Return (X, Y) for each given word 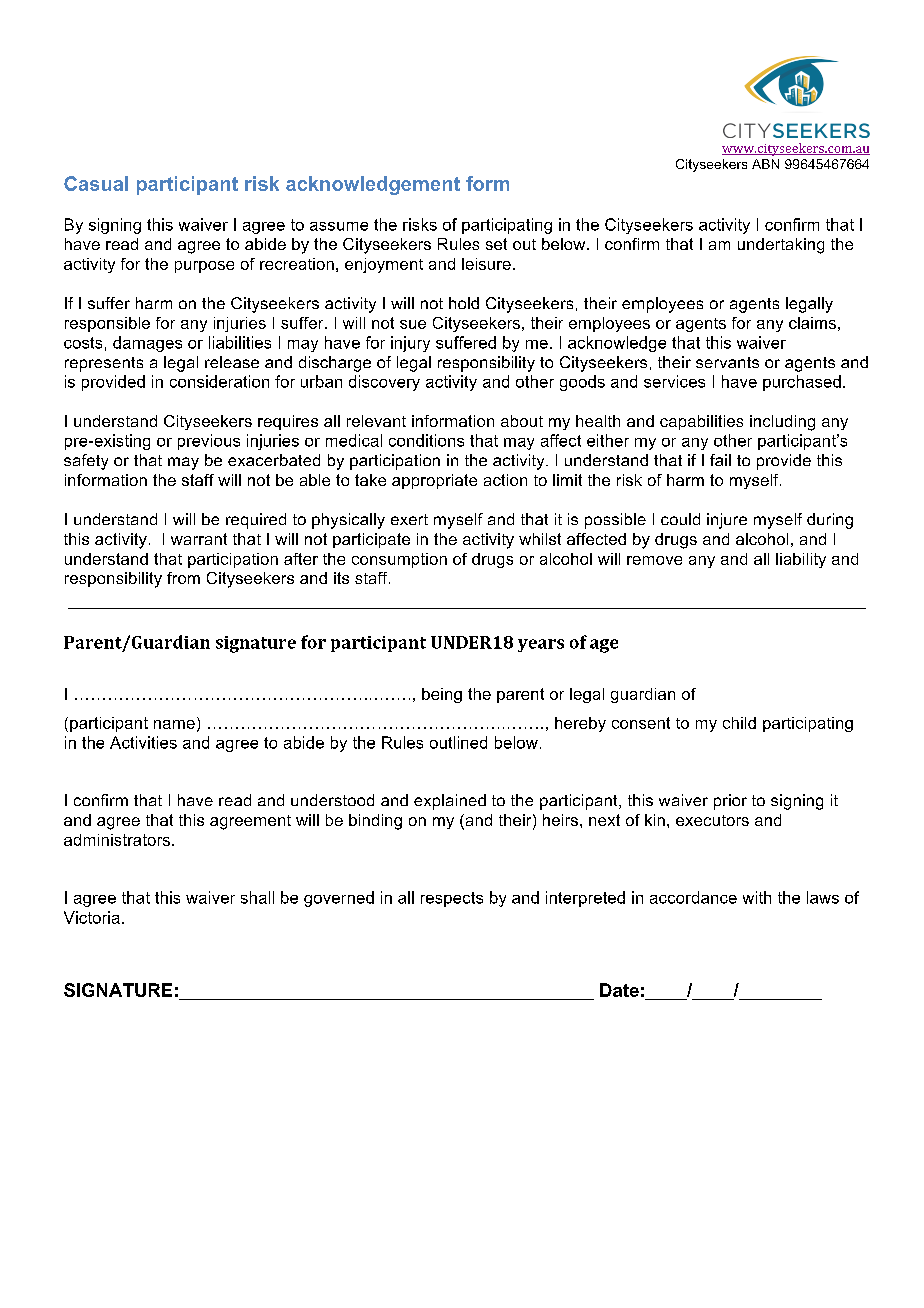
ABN (765, 164)
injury (410, 344)
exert (409, 519)
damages (147, 344)
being (442, 695)
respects (452, 899)
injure (727, 521)
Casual (96, 183)
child (739, 723)
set (496, 244)
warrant (199, 539)
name (174, 724)
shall (257, 897)
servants (727, 362)
